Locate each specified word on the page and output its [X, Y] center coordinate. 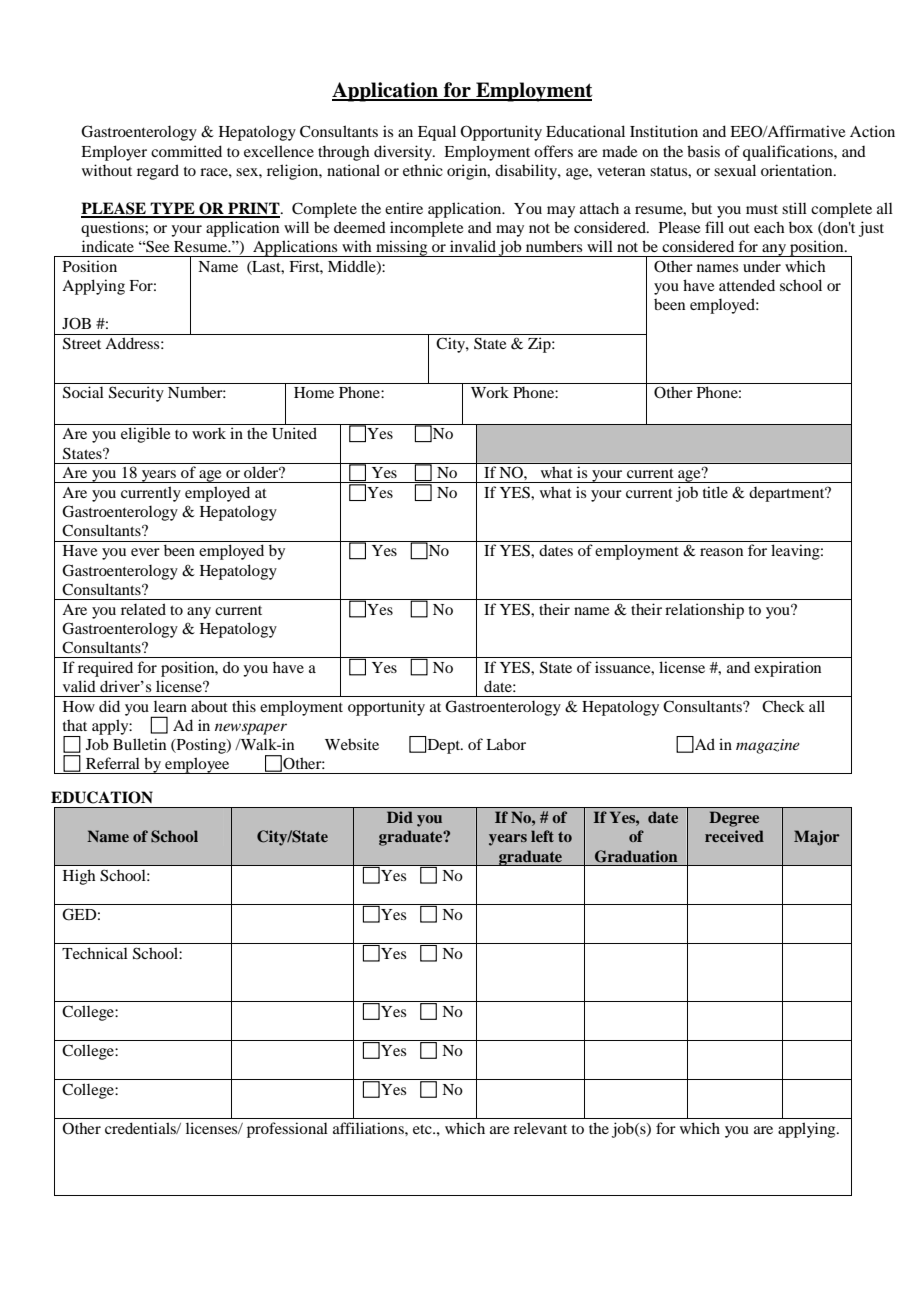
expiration [787, 669]
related [143, 609]
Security [136, 394]
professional [287, 1130]
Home [314, 392]
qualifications [789, 153]
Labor [506, 744]
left [542, 836]
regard [158, 172]
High [79, 877]
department [788, 494]
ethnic [423, 170]
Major [817, 838]
